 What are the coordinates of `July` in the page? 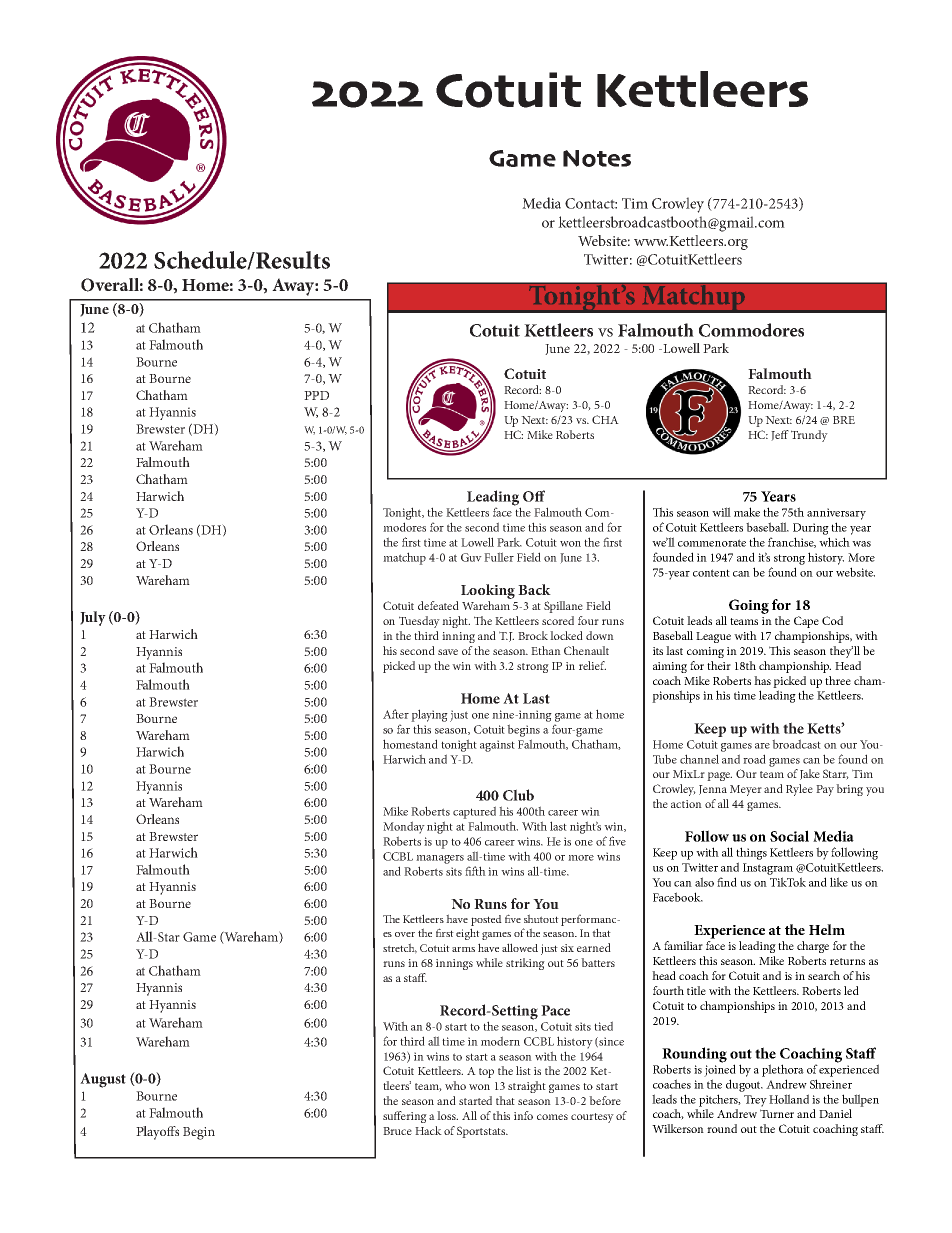 It's located at (93, 618).
